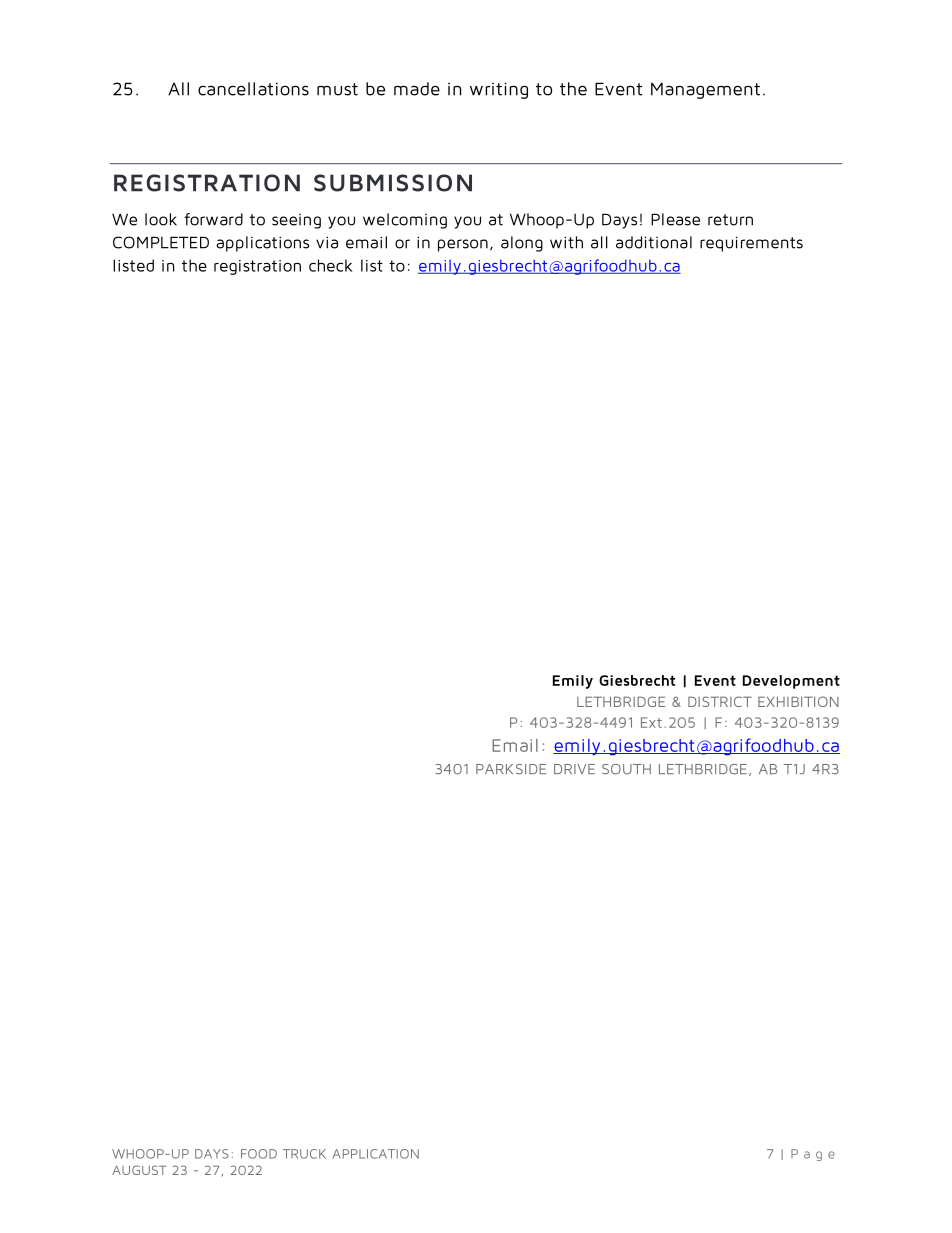  What do you see at coordinates (253, 89) in the document?
I see `cancellations` at bounding box center [253, 89].
